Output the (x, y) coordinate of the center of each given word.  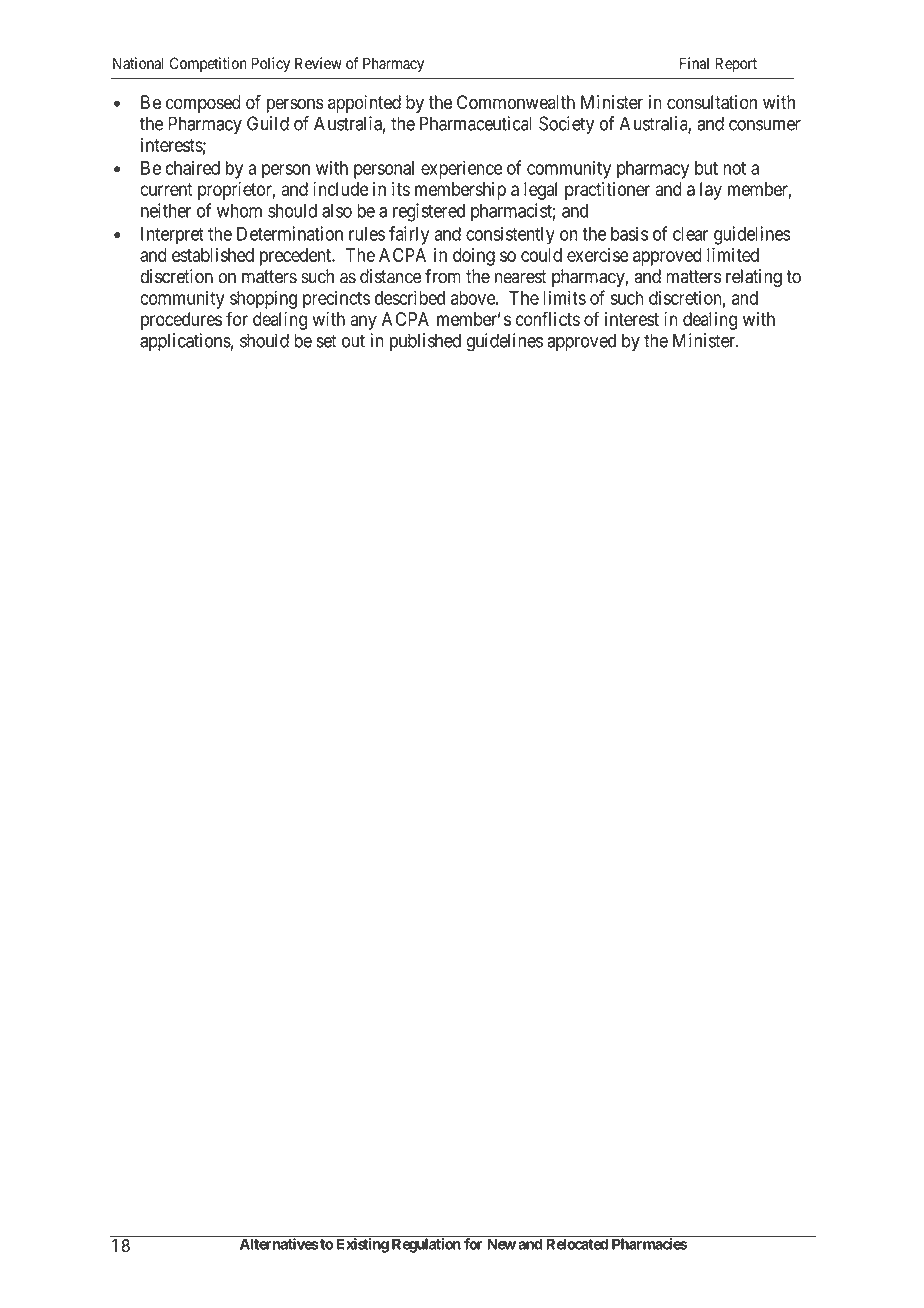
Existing (363, 1245)
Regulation (426, 1245)
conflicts (548, 318)
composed (203, 104)
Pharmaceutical (476, 123)
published (425, 342)
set (327, 341)
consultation (712, 102)
